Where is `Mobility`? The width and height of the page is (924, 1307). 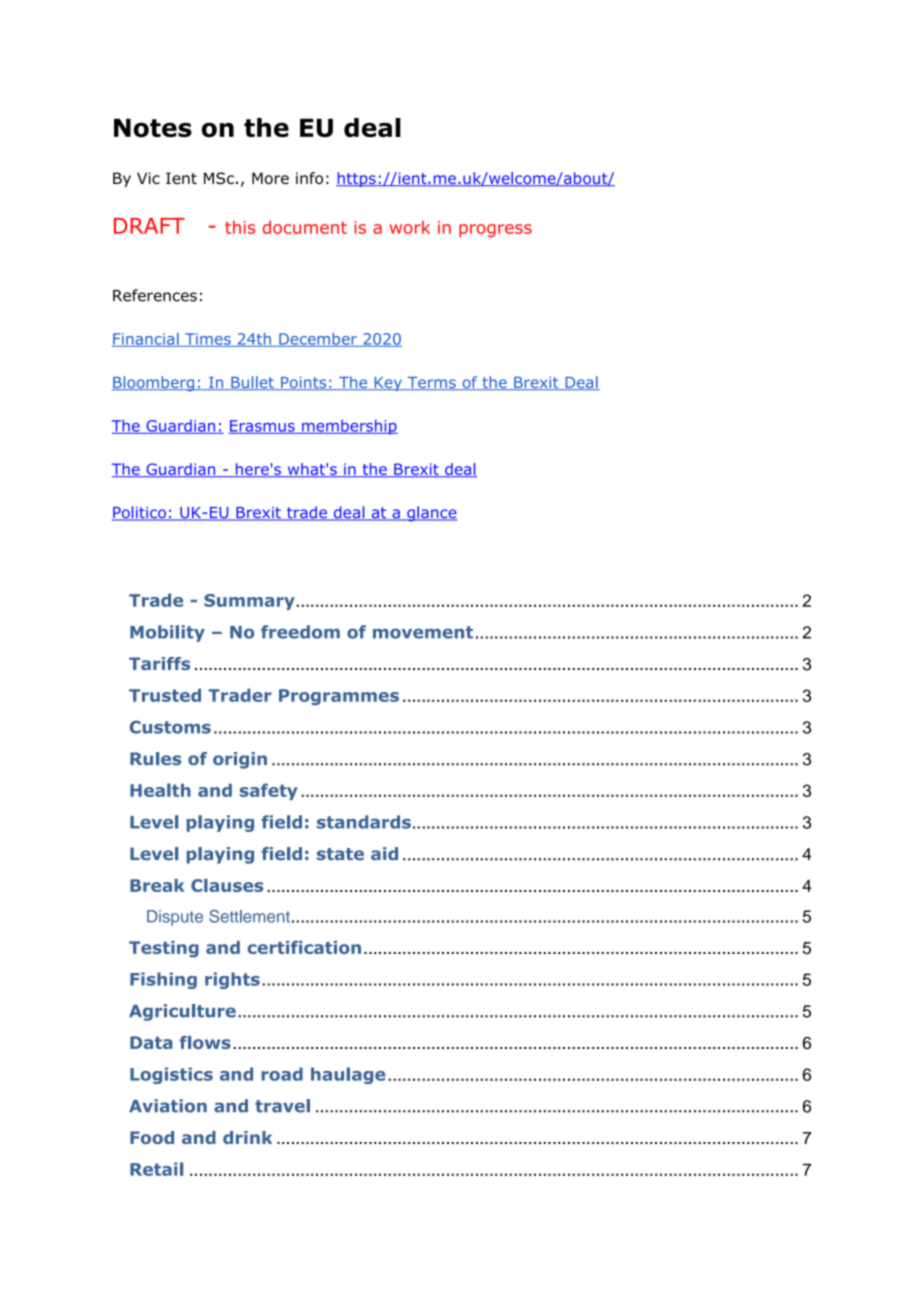
Mobility is located at coordinates (167, 633).
